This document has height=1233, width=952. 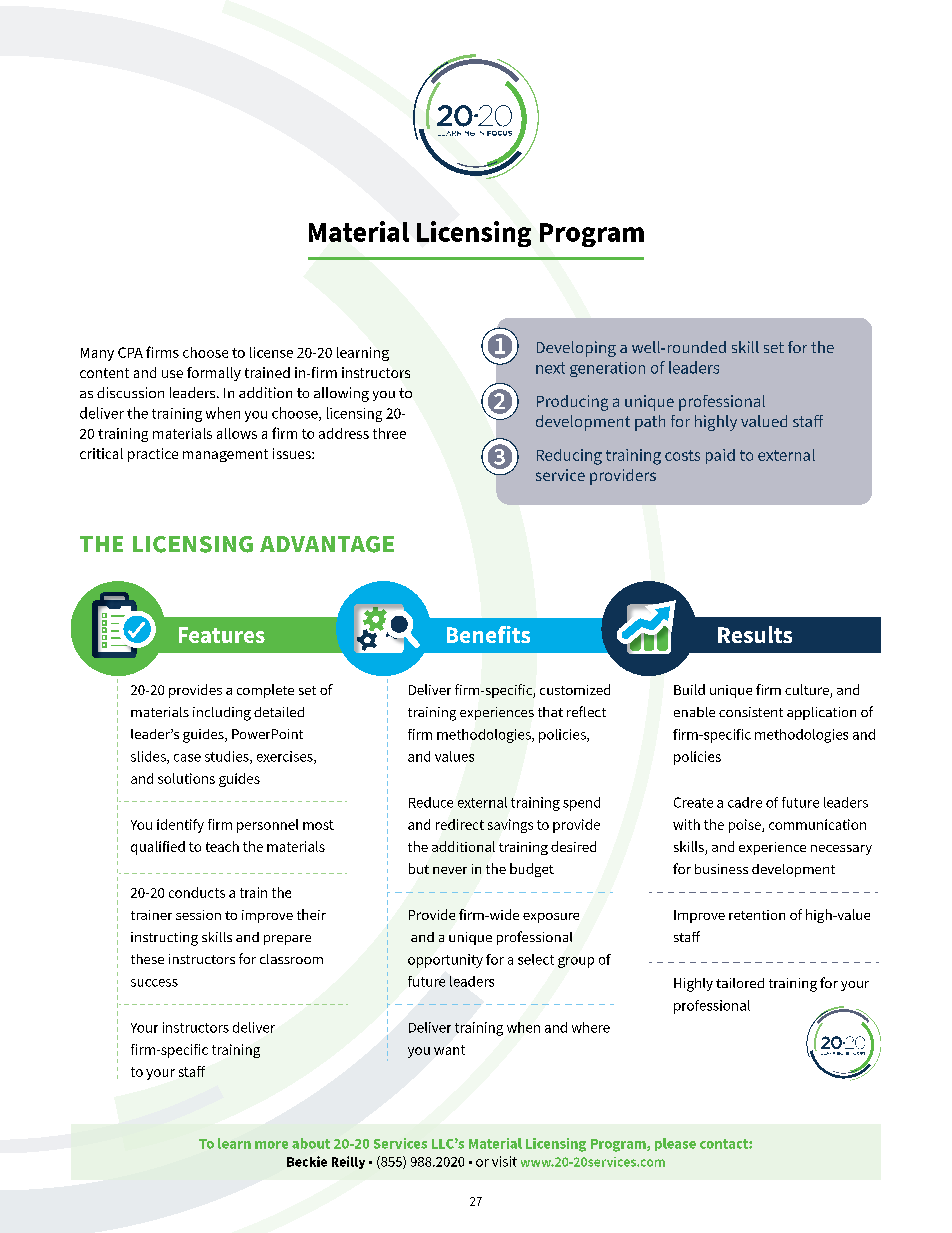 I want to click on Reduce, so click(x=431, y=802).
